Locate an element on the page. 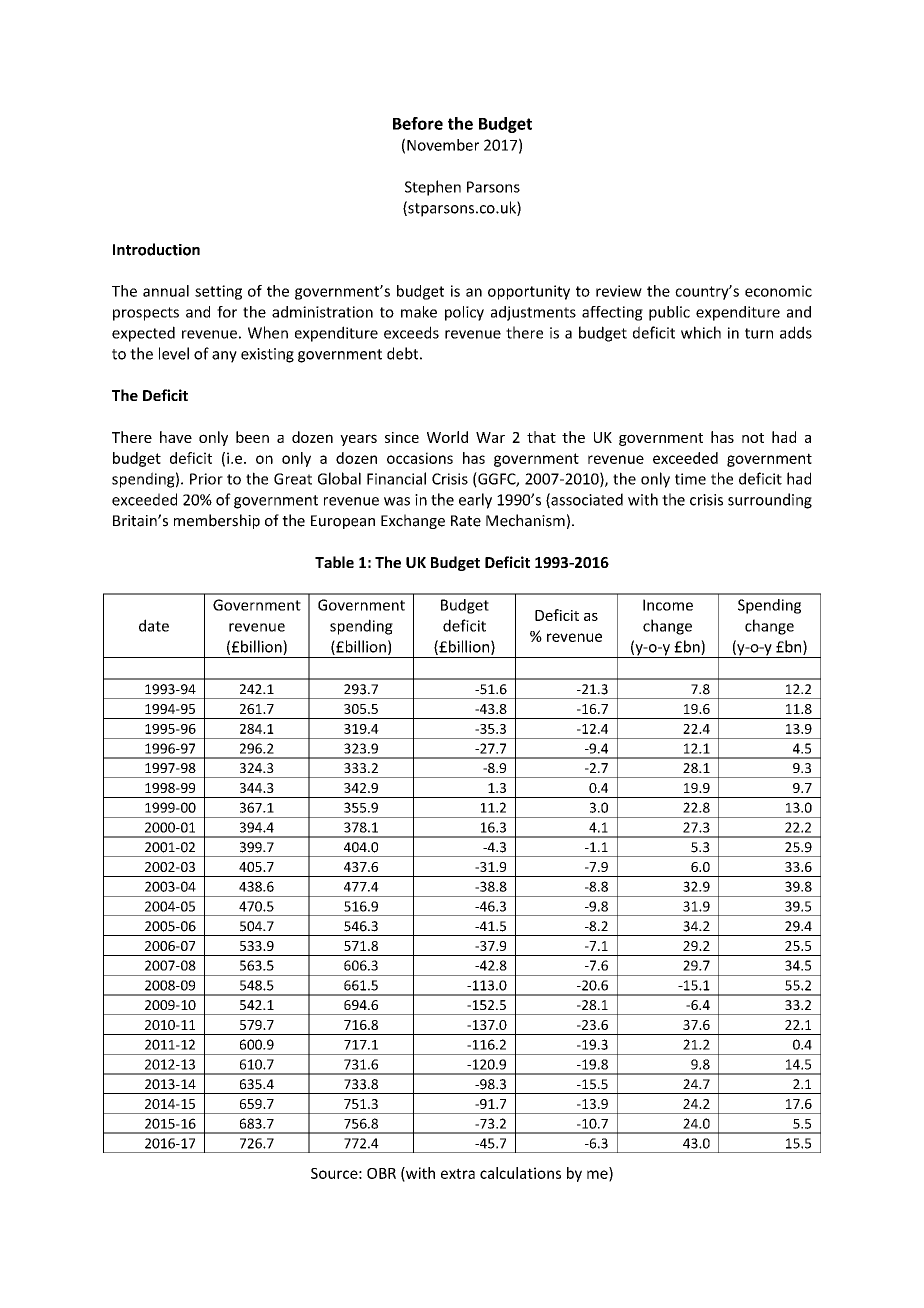 The height and width of the page is (1308, 924). date is located at coordinates (154, 625).
